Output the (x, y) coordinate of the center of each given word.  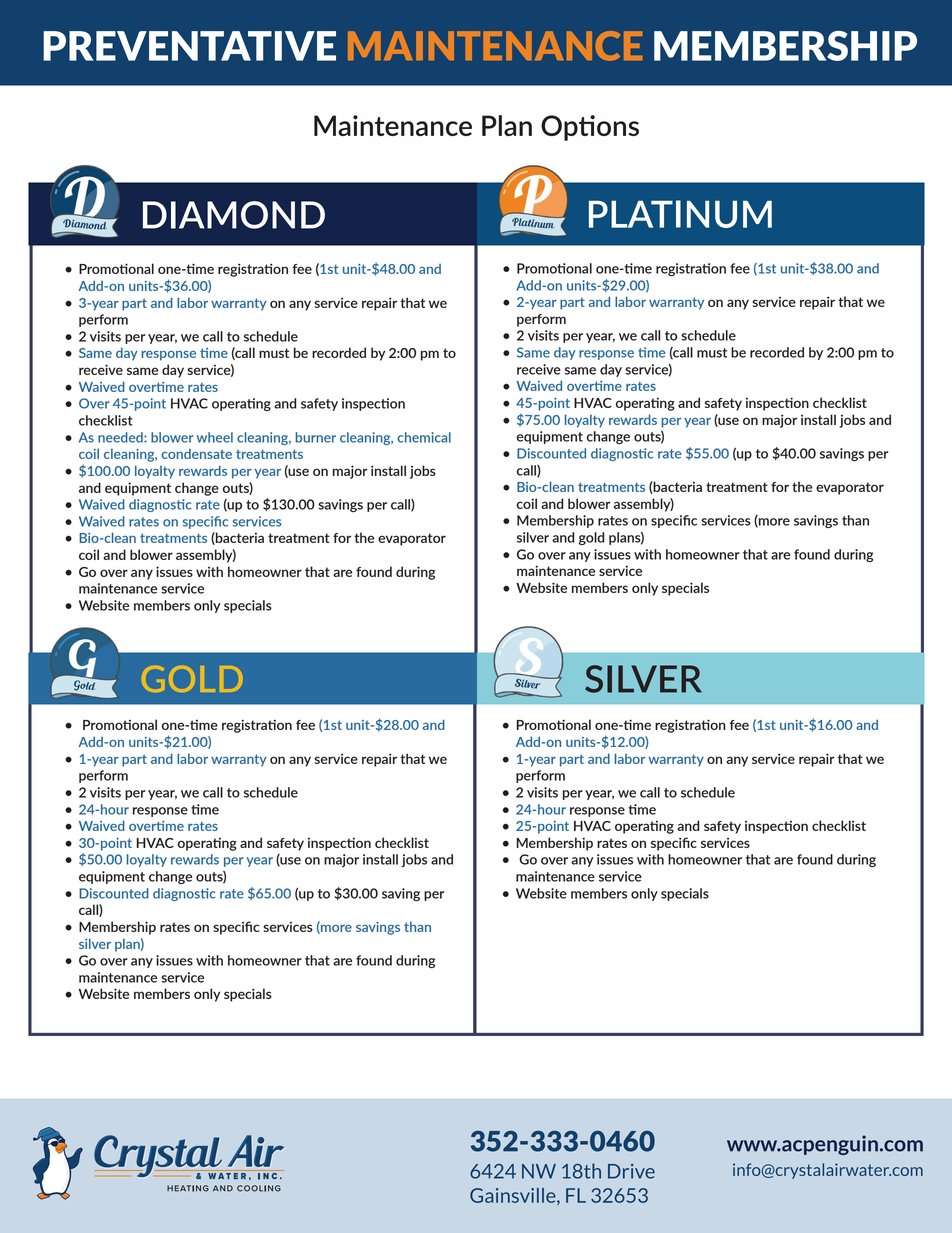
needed (121, 437)
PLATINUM (680, 214)
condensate (196, 454)
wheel (215, 437)
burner (315, 437)
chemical (424, 437)
